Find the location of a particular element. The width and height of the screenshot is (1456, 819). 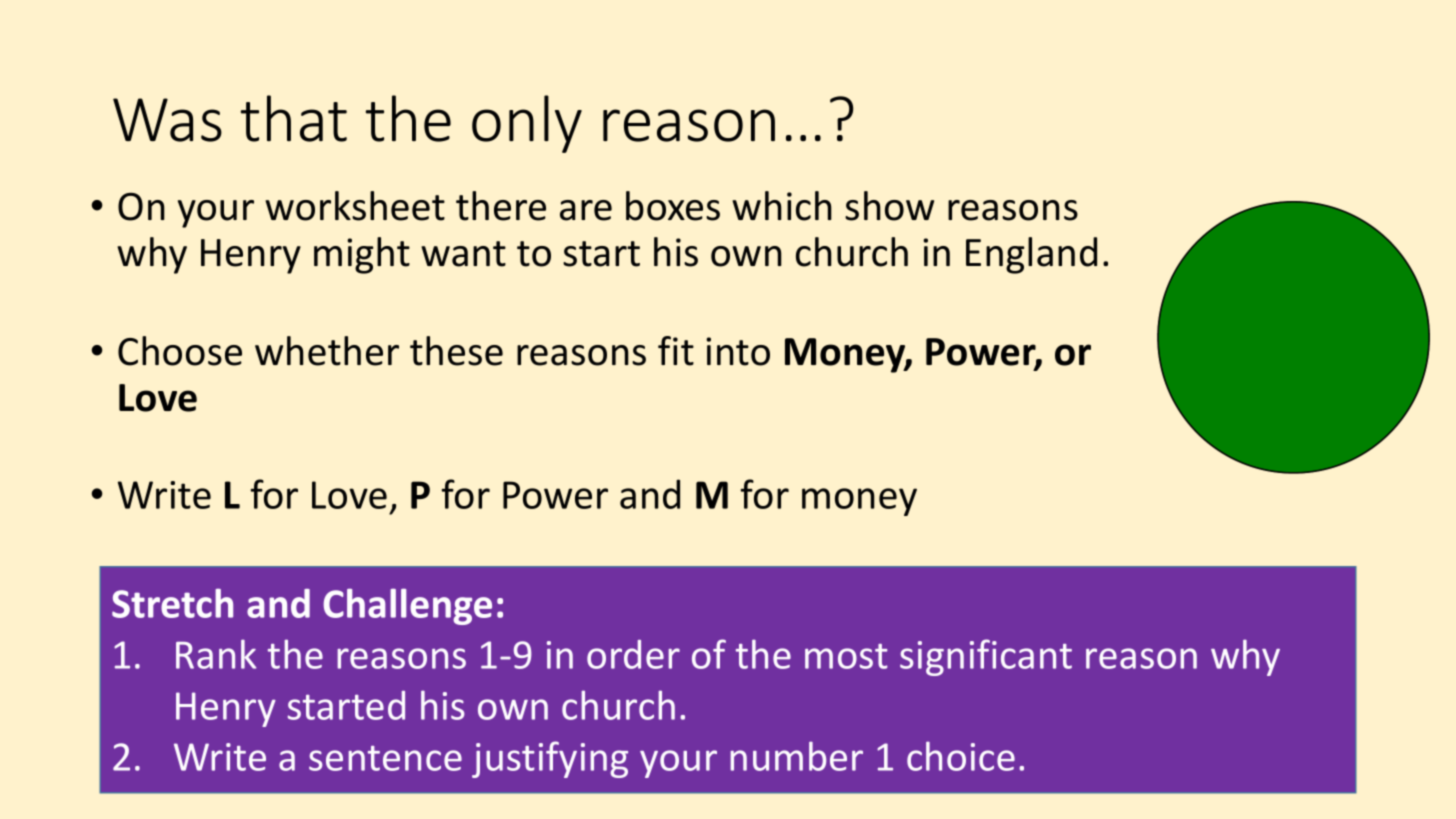

fit is located at coordinates (676, 351).
